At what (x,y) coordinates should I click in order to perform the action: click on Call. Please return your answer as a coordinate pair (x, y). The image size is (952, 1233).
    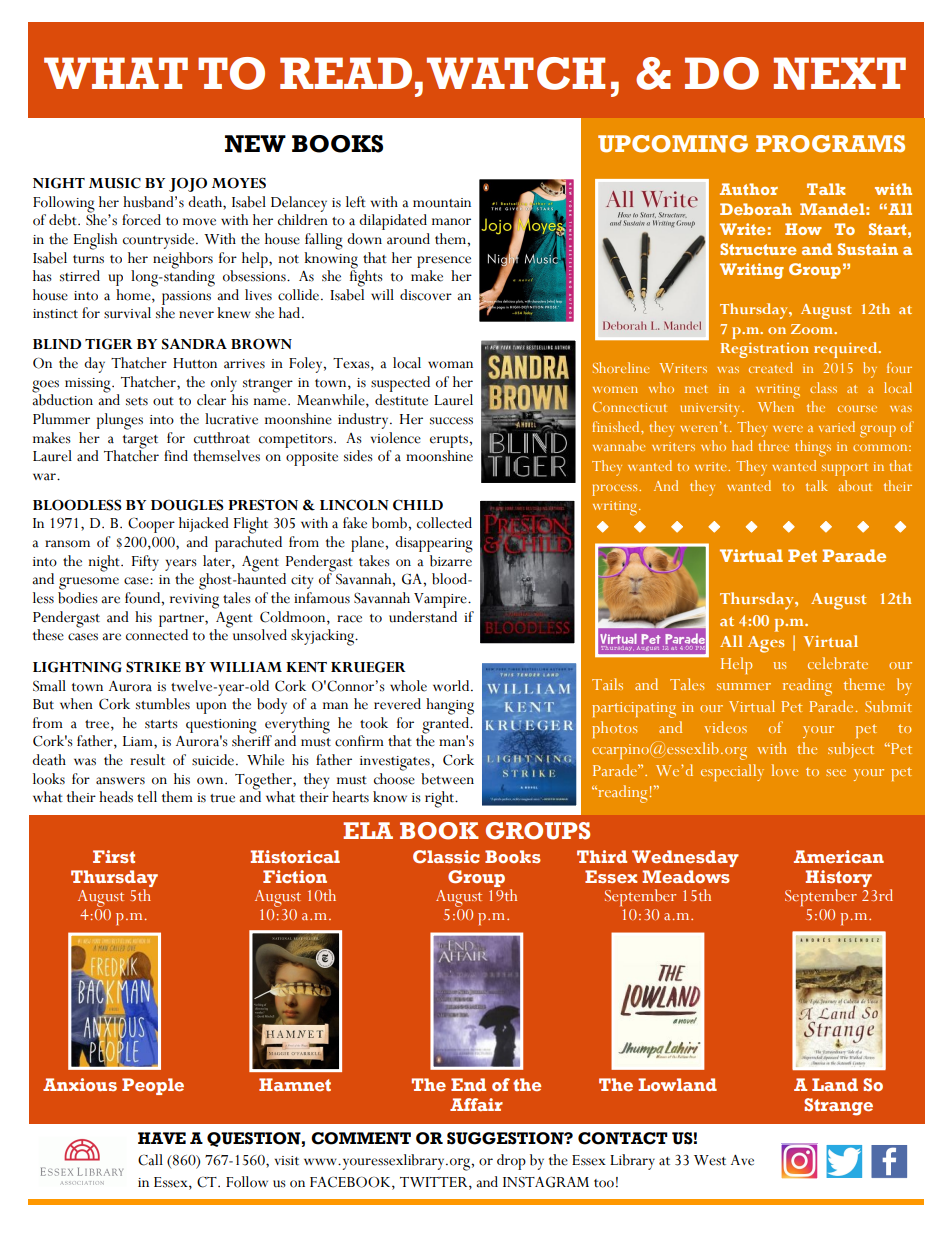
    Looking at the image, I should click on (150, 1160).
